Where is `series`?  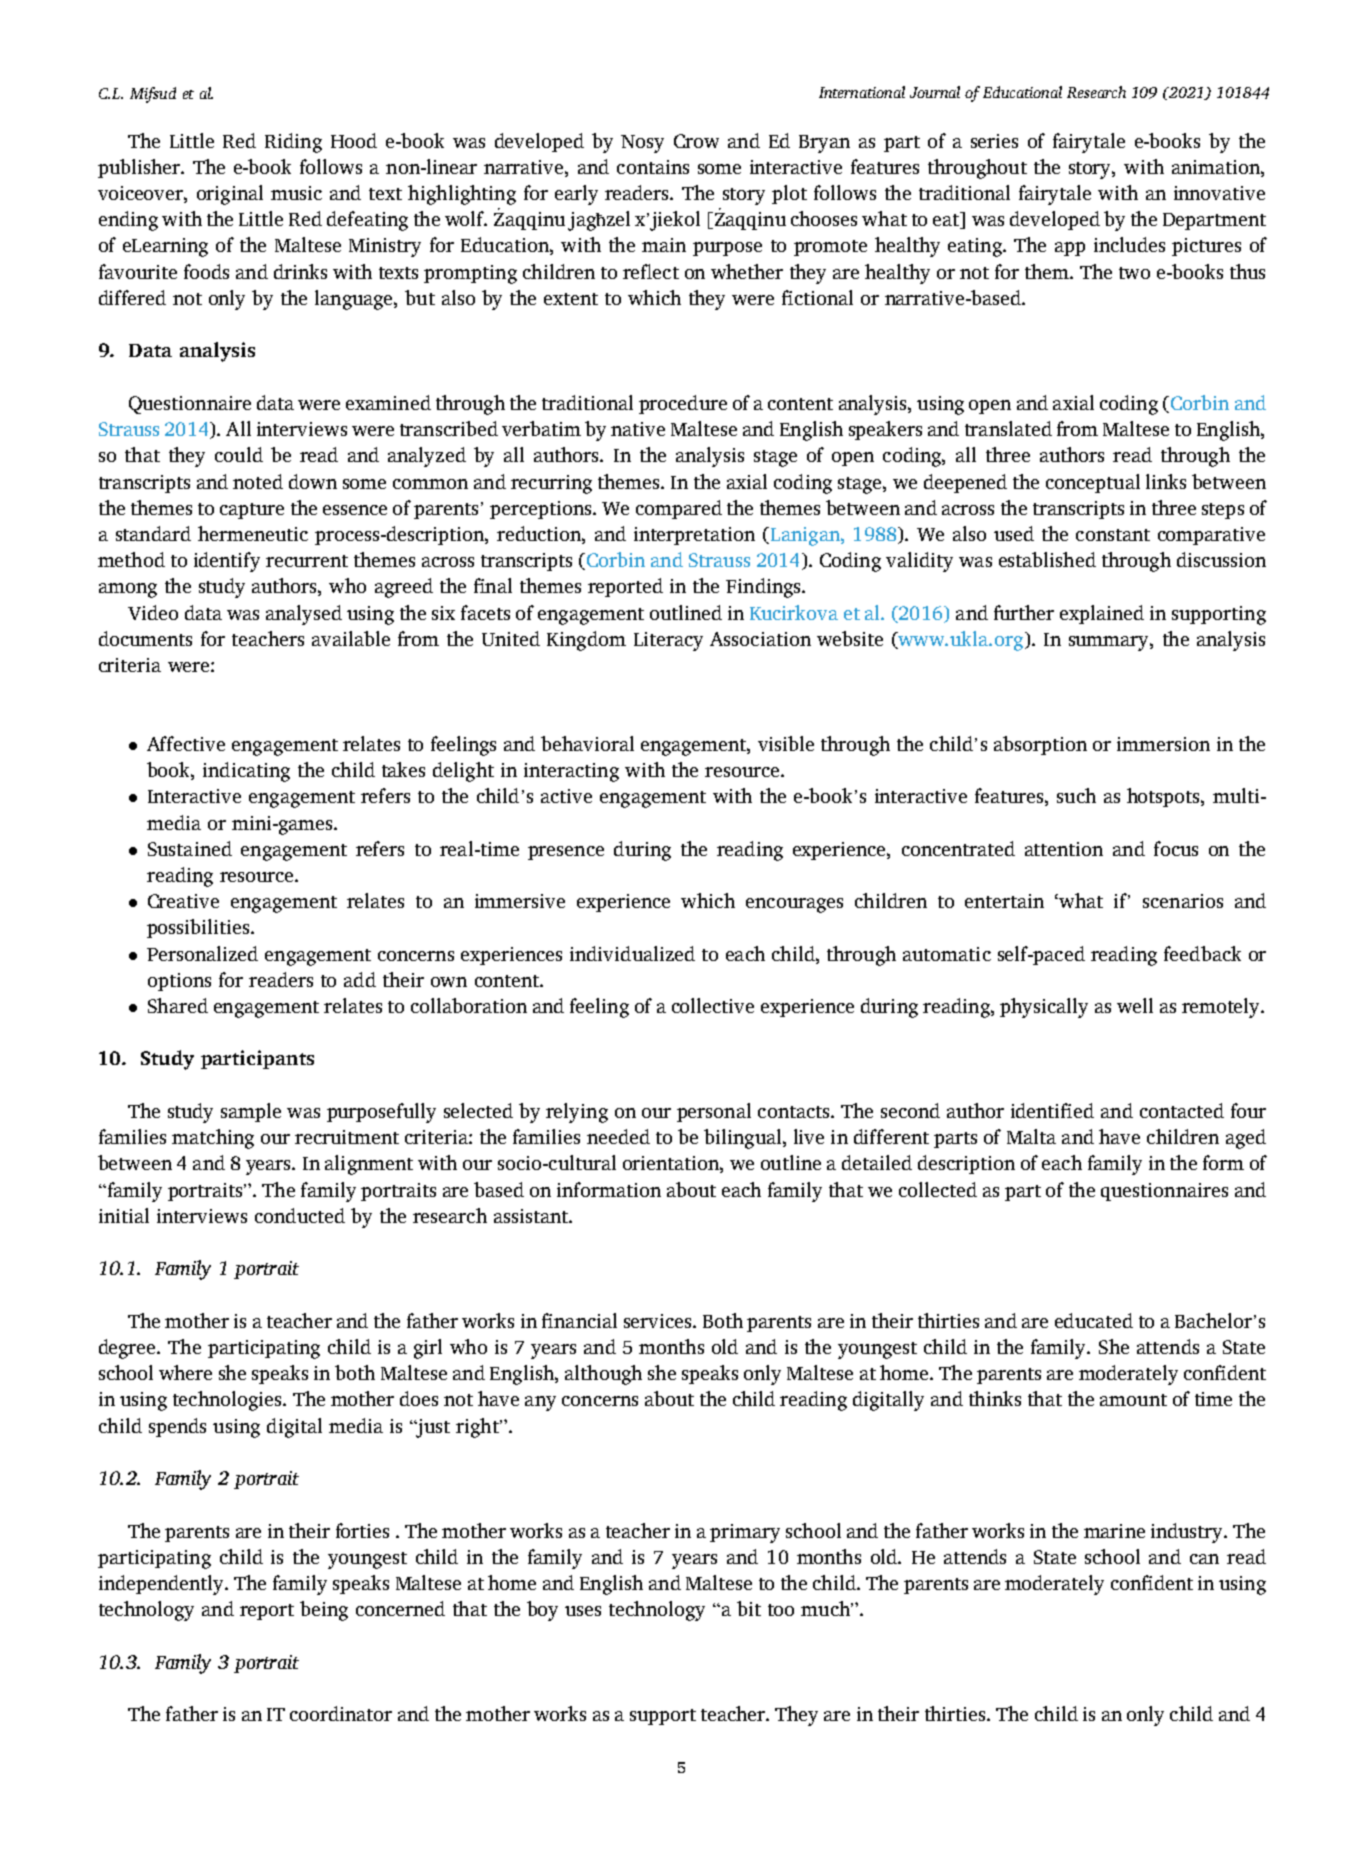 series is located at coordinates (994, 141).
